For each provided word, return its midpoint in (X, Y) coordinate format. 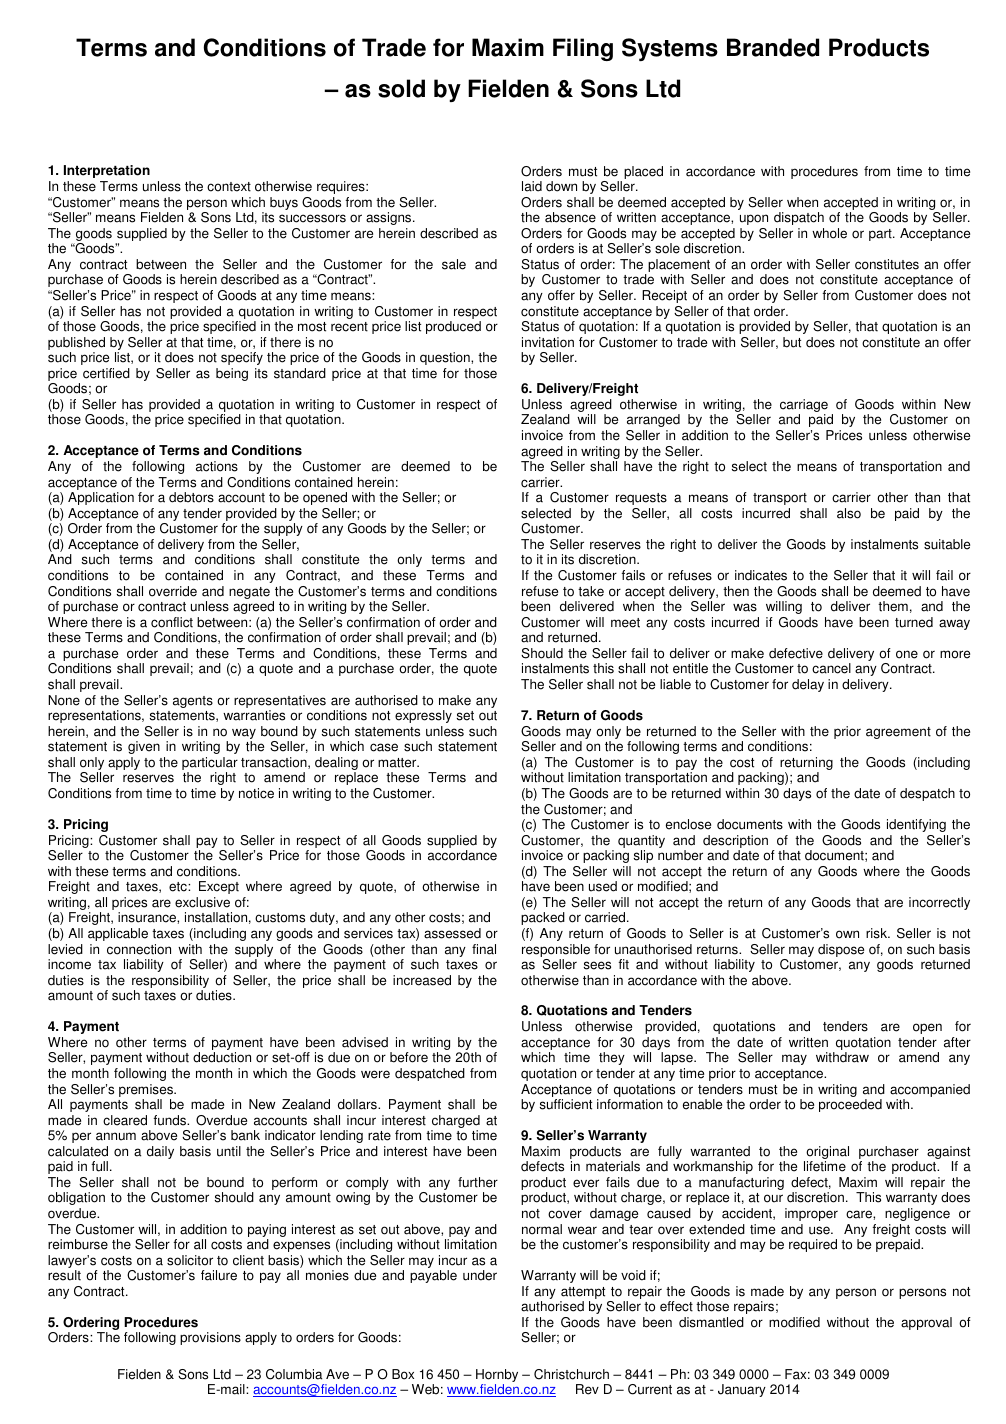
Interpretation (107, 171)
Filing (583, 49)
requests (641, 499)
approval (926, 1323)
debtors (191, 497)
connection (139, 949)
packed (543, 918)
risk (878, 933)
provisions (210, 1338)
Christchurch (571, 1374)
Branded (773, 47)
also (849, 513)
